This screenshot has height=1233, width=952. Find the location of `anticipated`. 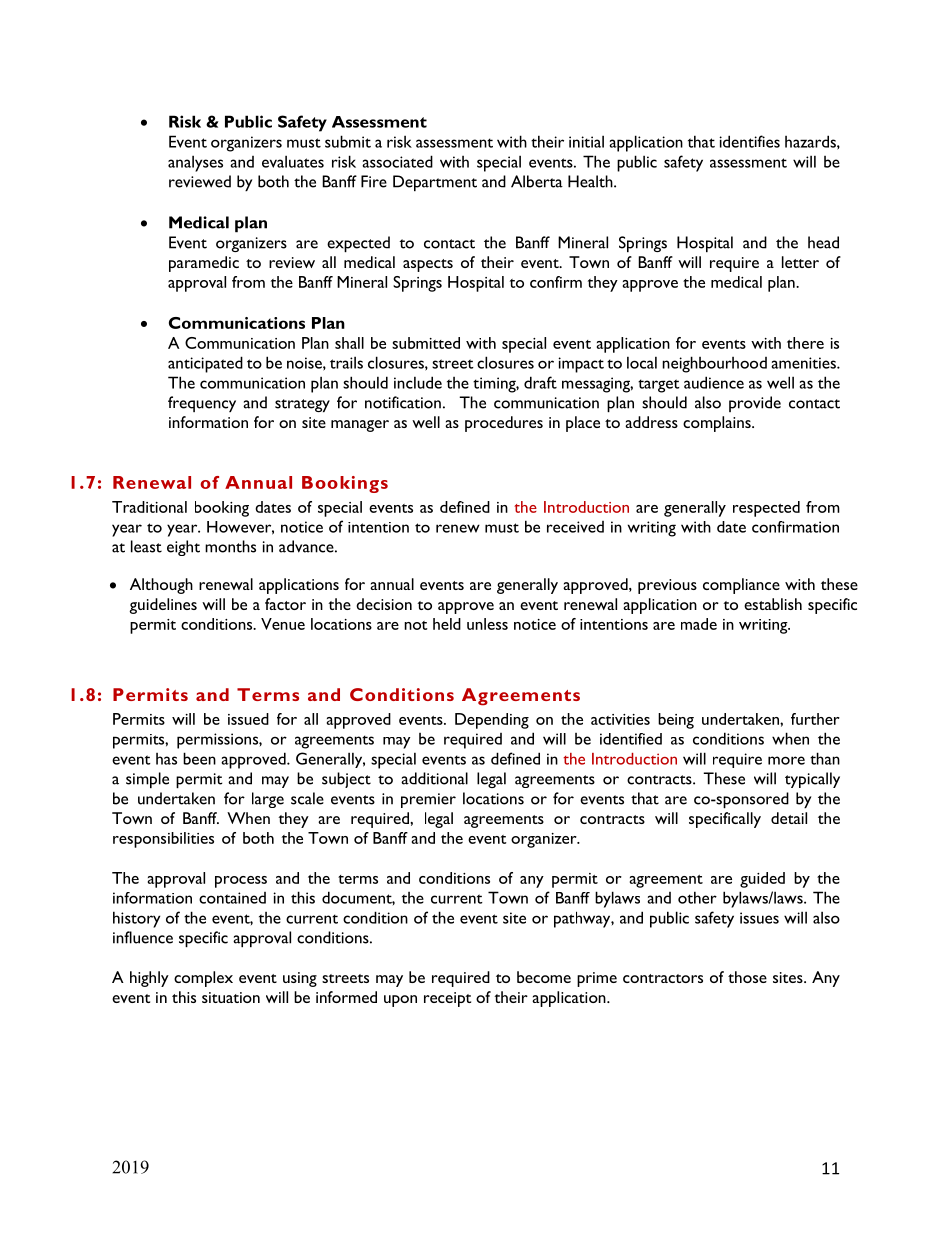

anticipated is located at coordinates (205, 364).
